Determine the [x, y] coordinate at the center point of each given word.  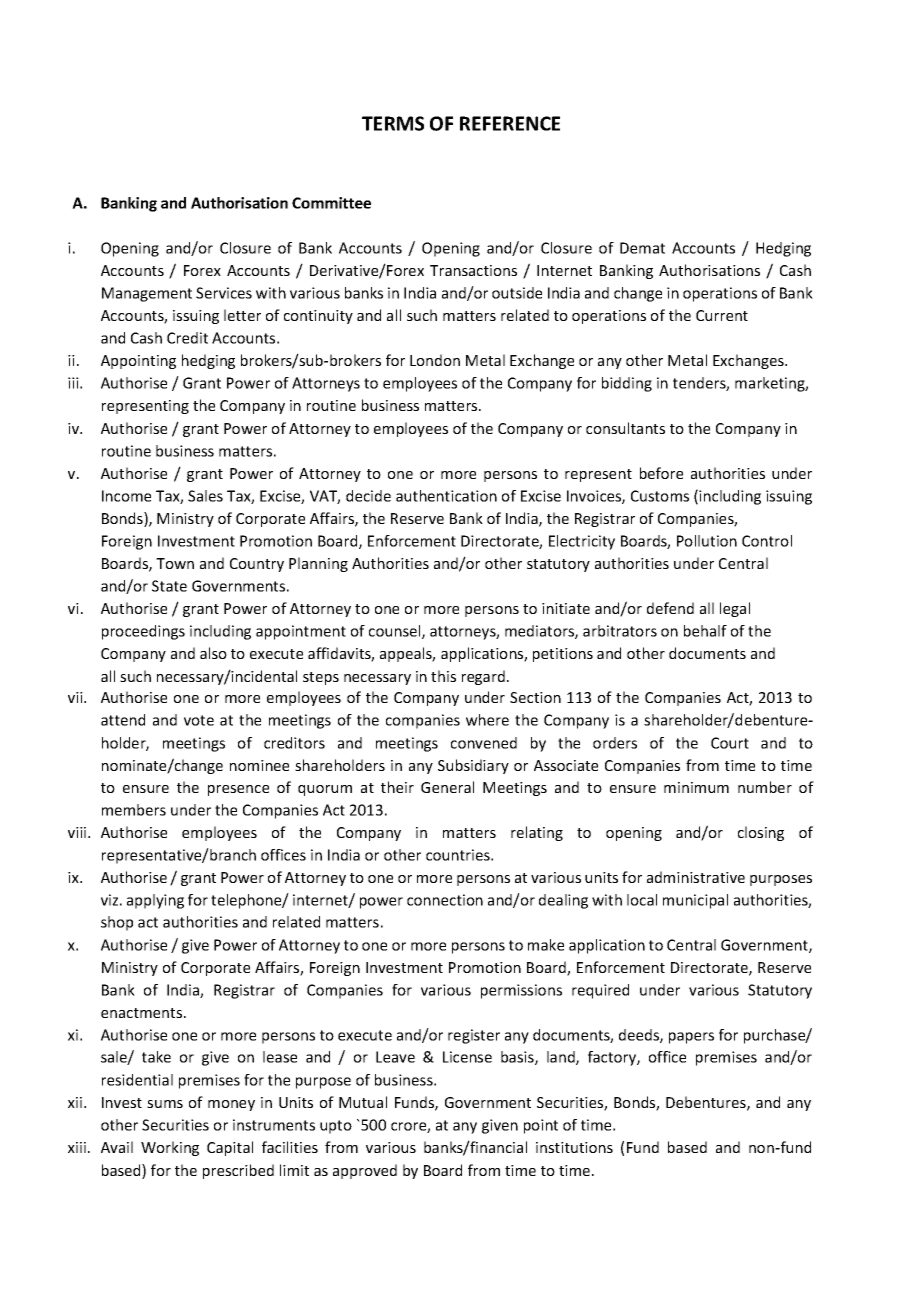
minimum [696, 787]
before [661, 473]
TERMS [393, 123]
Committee [331, 203]
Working [170, 1148]
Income [126, 496]
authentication [446, 496]
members [134, 810]
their [397, 787]
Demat [642, 248]
